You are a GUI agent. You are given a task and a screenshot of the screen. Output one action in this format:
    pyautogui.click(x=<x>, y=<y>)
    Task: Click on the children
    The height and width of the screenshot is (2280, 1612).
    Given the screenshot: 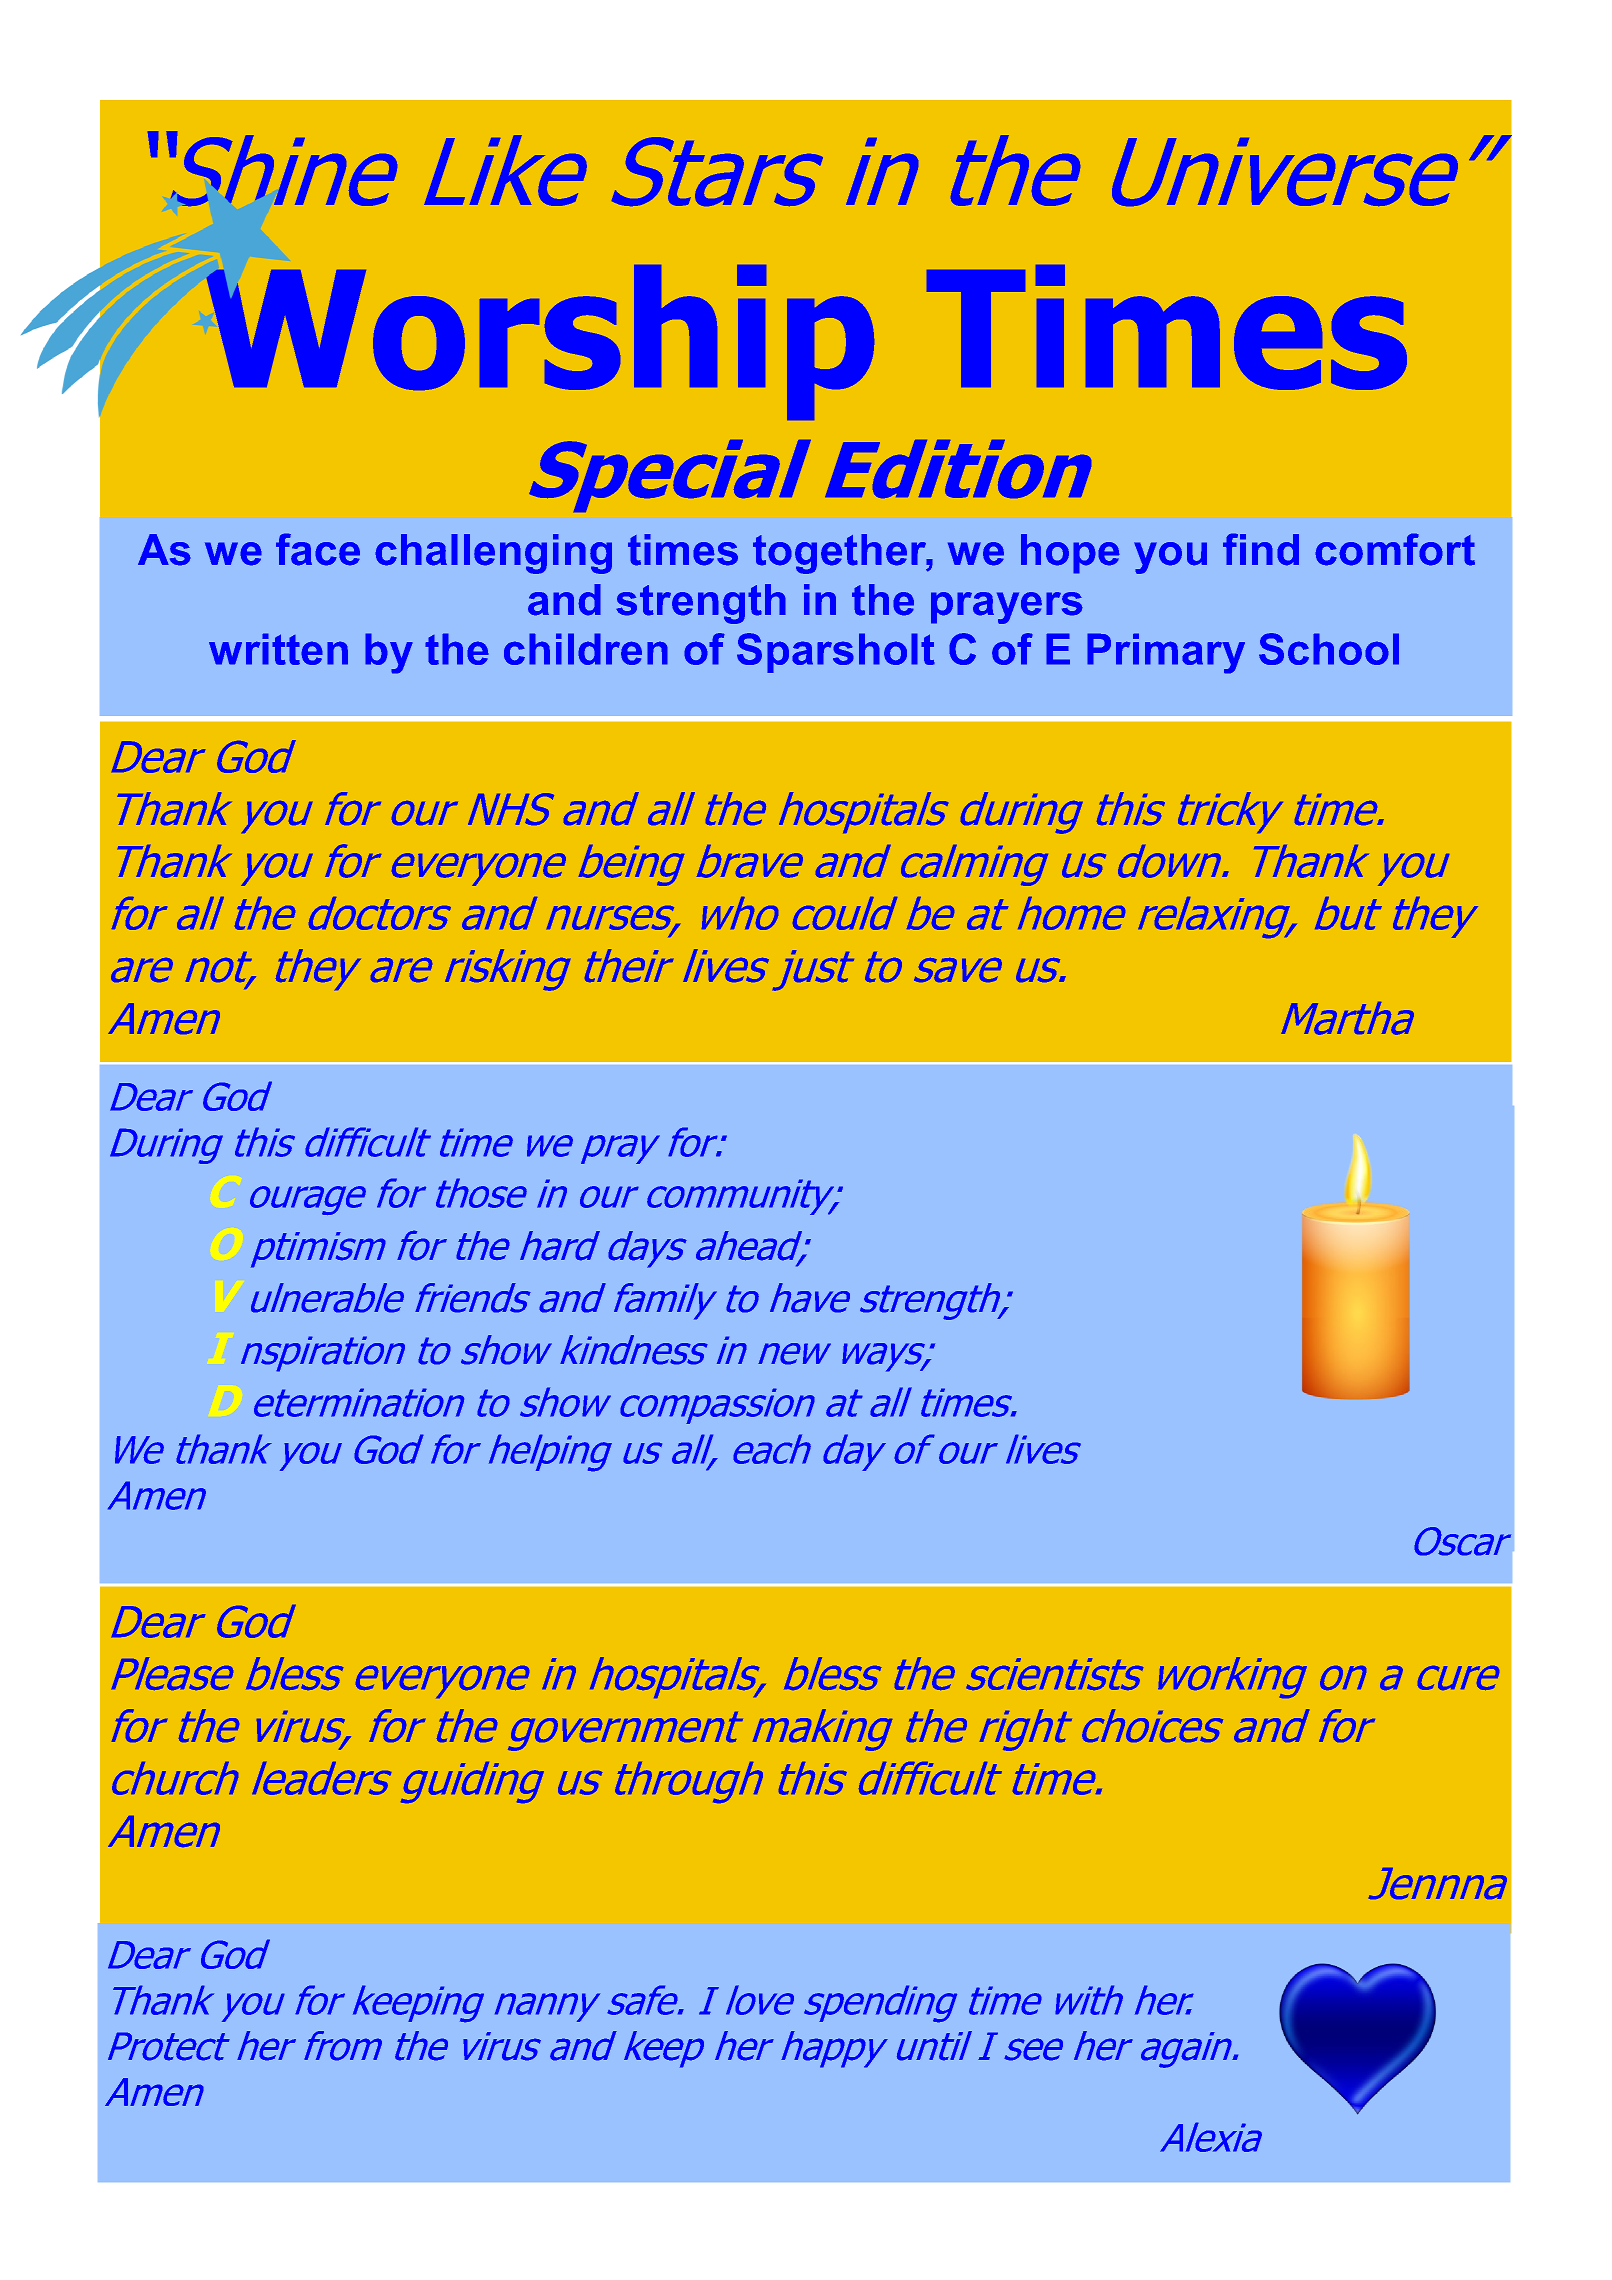 What is the action you would take?
    pyautogui.click(x=586, y=649)
